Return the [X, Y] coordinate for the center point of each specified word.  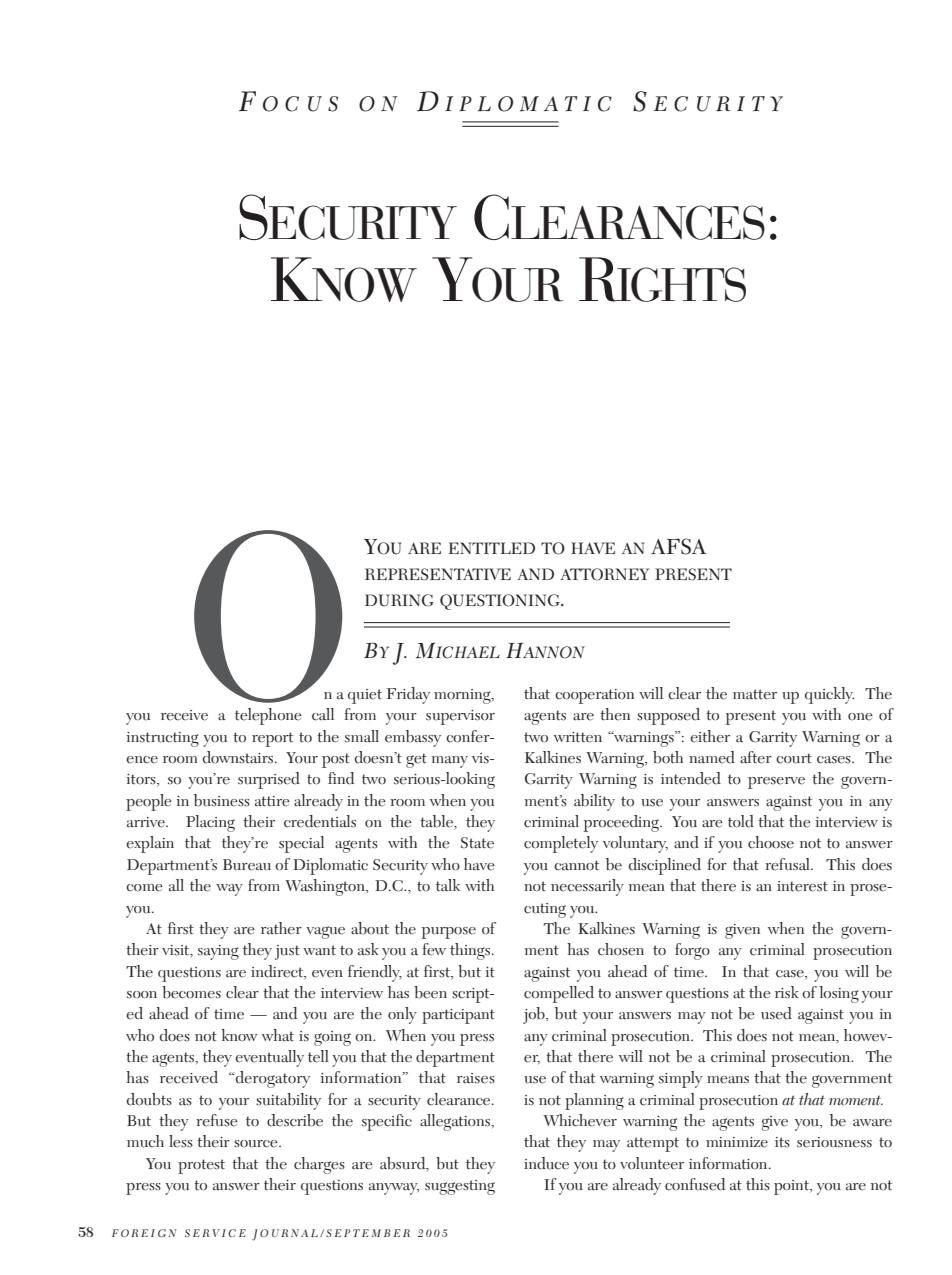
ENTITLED [492, 548]
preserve [776, 783]
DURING [399, 600]
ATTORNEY [604, 574]
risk [787, 992]
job [535, 1015]
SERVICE [215, 1233]
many [450, 762]
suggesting [460, 1187]
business [222, 800]
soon [142, 995]
